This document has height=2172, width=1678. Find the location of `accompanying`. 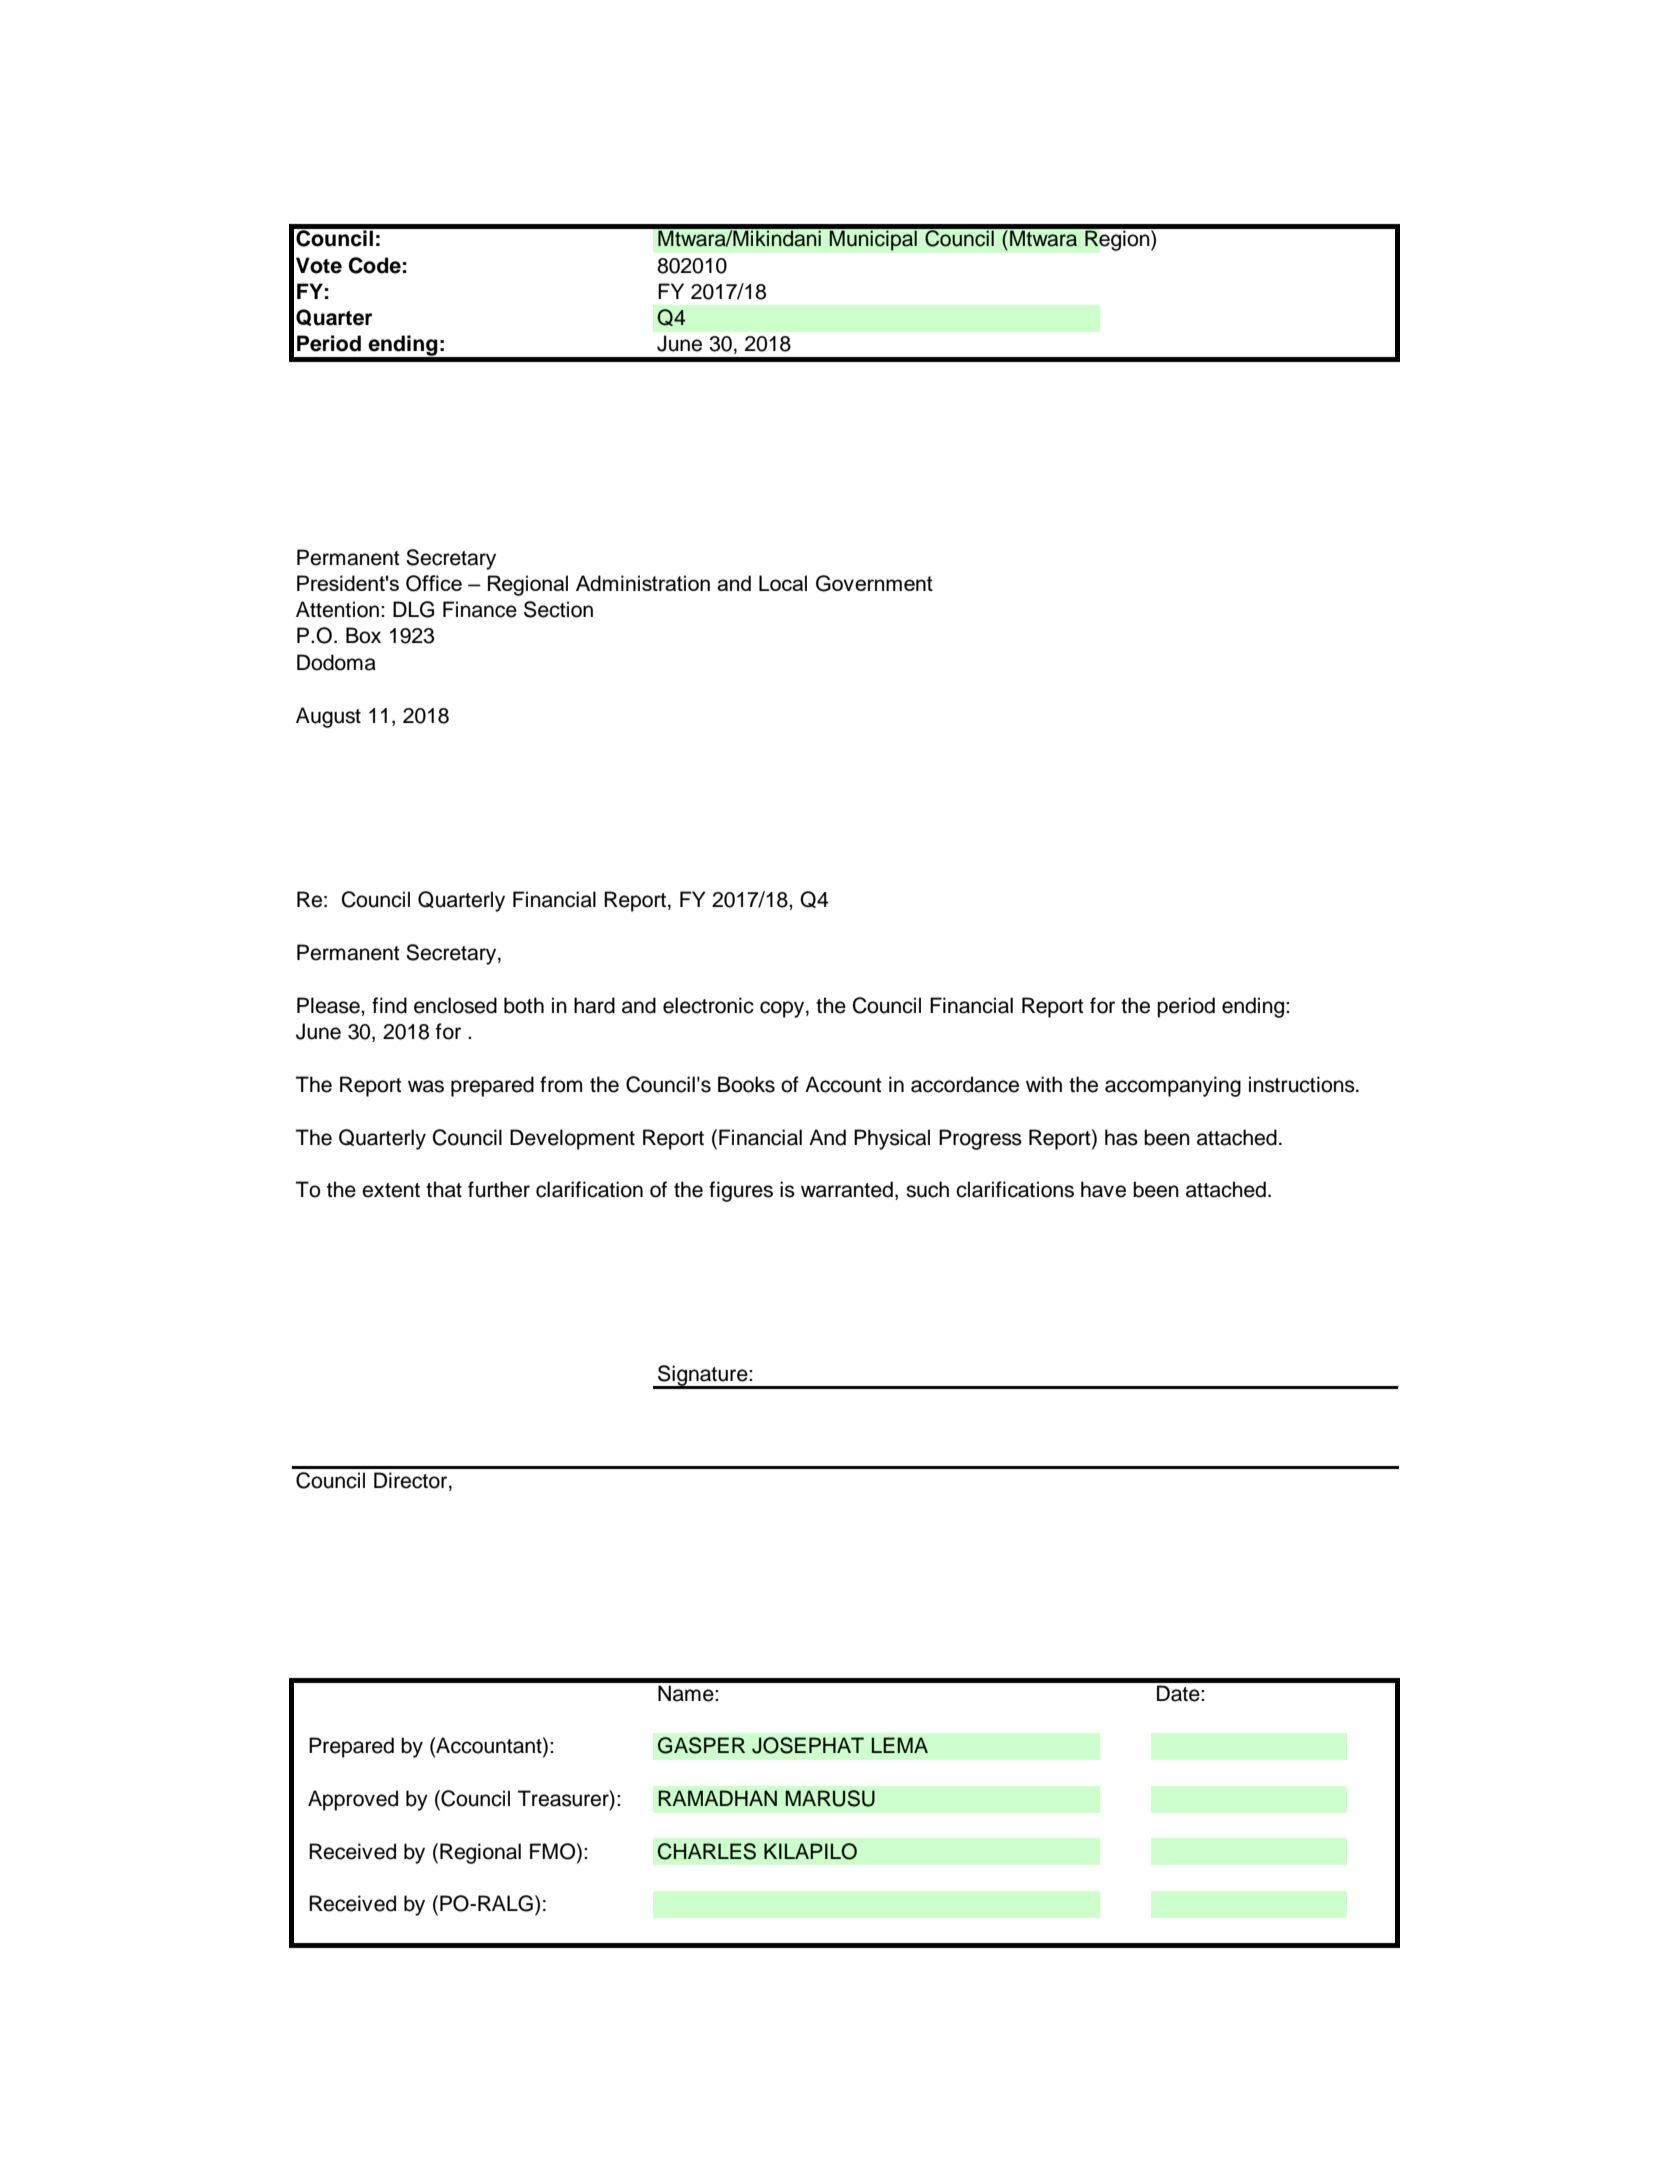

accompanying is located at coordinates (1173, 1086).
